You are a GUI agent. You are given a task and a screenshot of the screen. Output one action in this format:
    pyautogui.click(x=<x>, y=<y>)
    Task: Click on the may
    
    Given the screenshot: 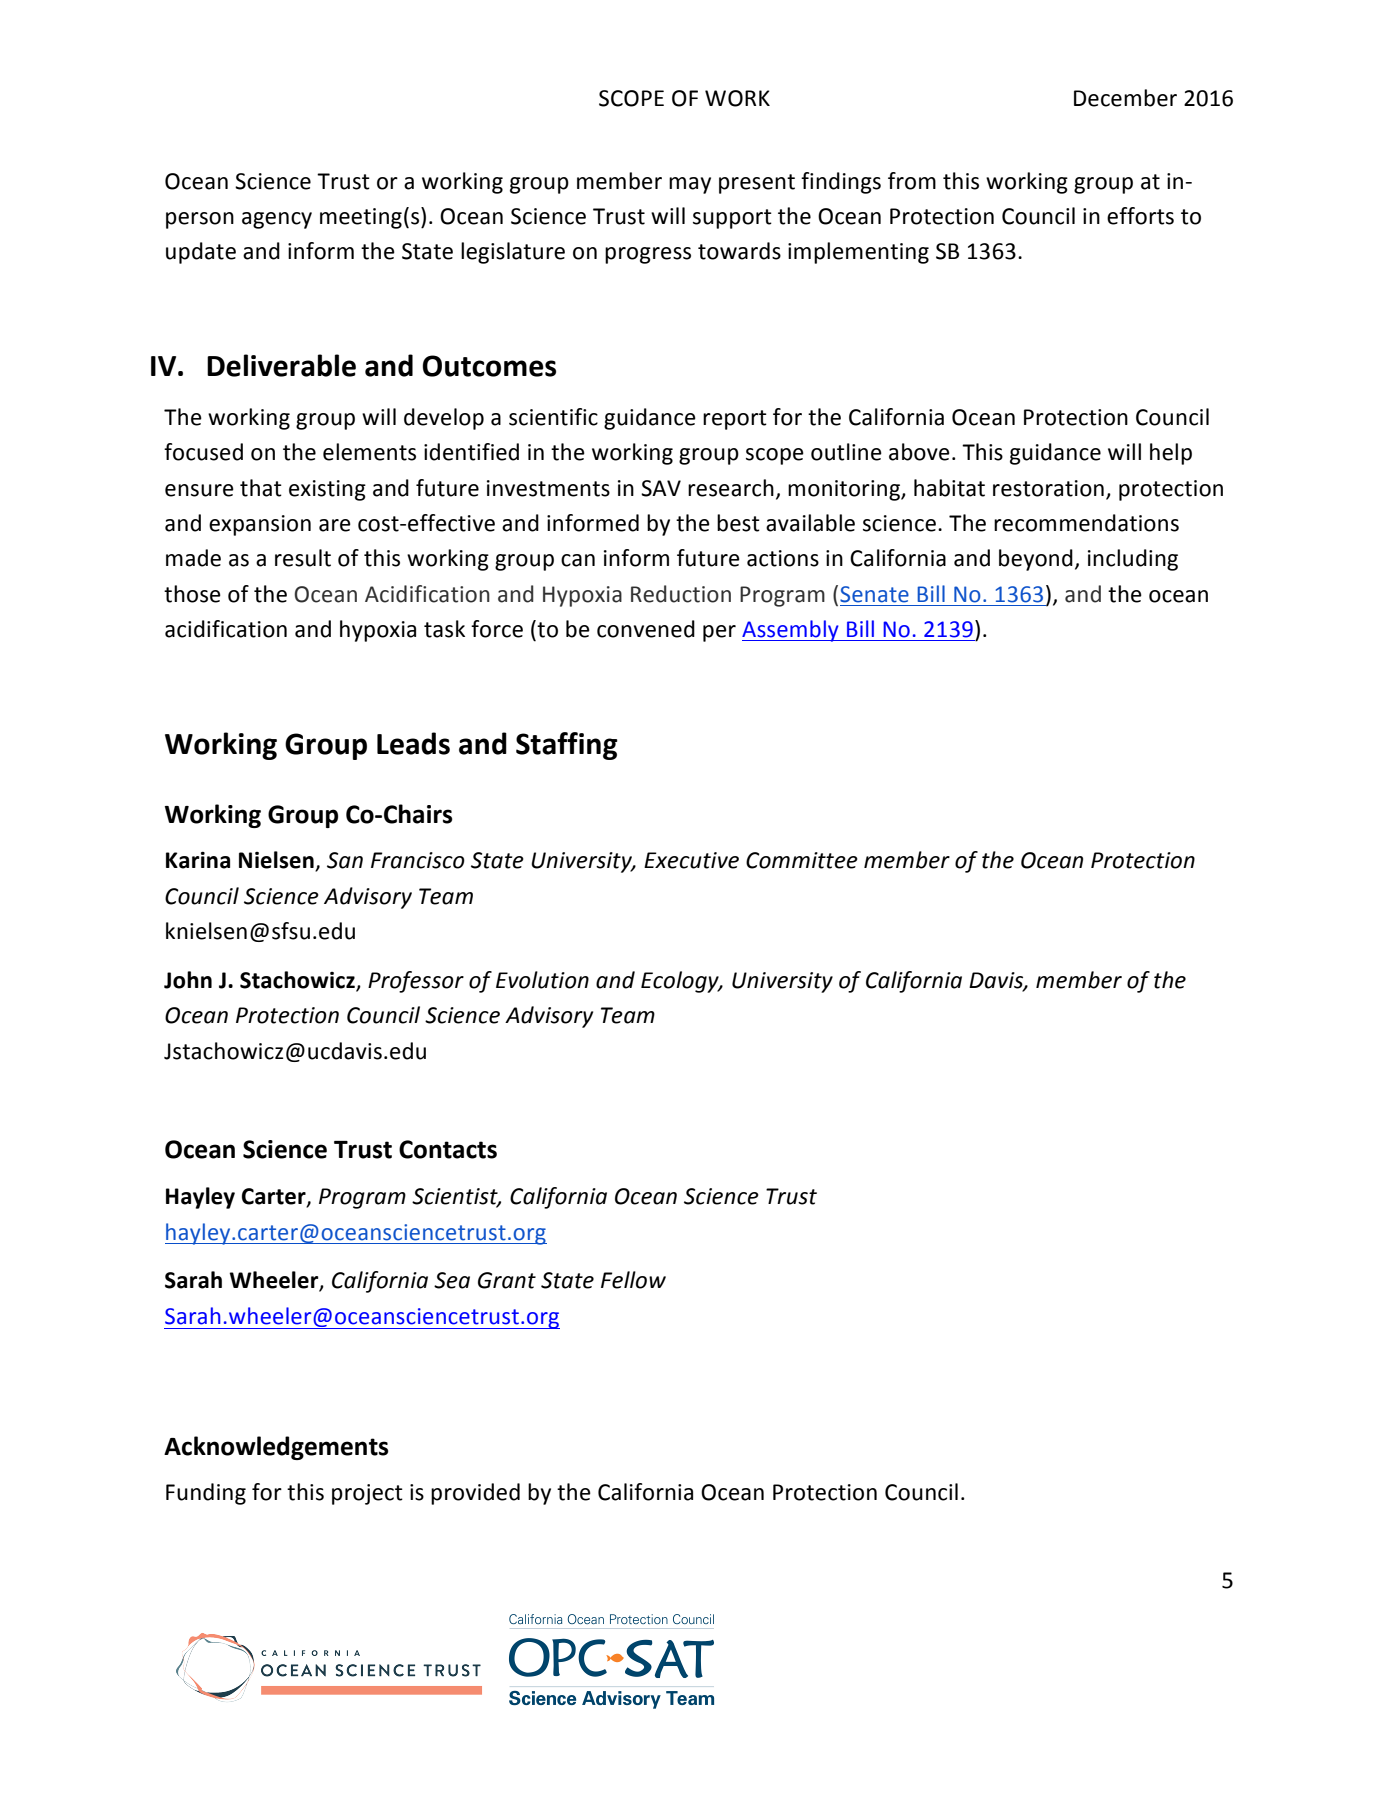 What is the action you would take?
    pyautogui.click(x=690, y=185)
